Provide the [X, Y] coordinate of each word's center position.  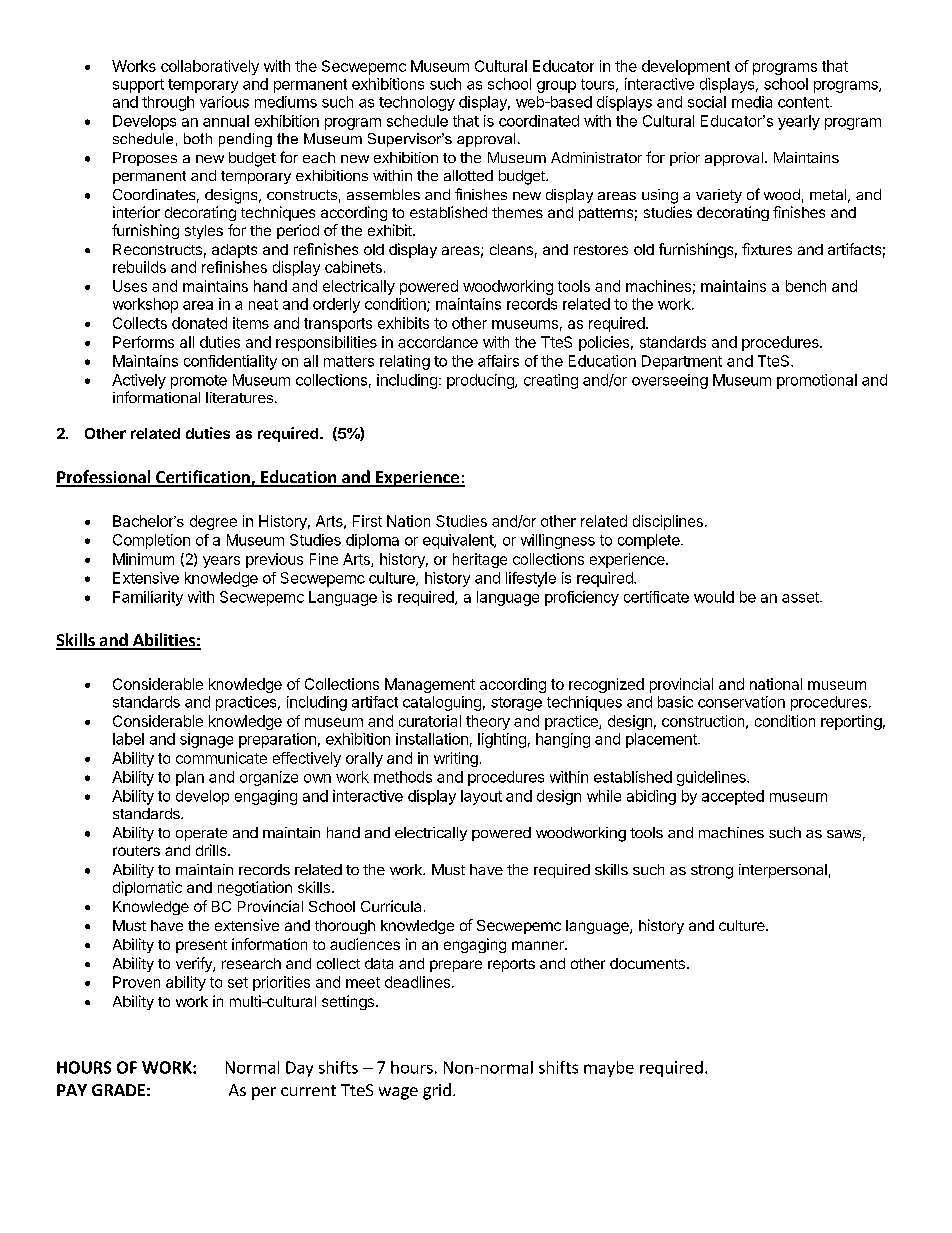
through [168, 103]
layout [481, 797]
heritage [480, 560]
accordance [438, 342]
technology [417, 103]
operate [201, 834]
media [752, 102]
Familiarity [148, 598]
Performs [143, 342]
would [714, 597]
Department [682, 362]
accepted [733, 797]
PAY [72, 1090]
